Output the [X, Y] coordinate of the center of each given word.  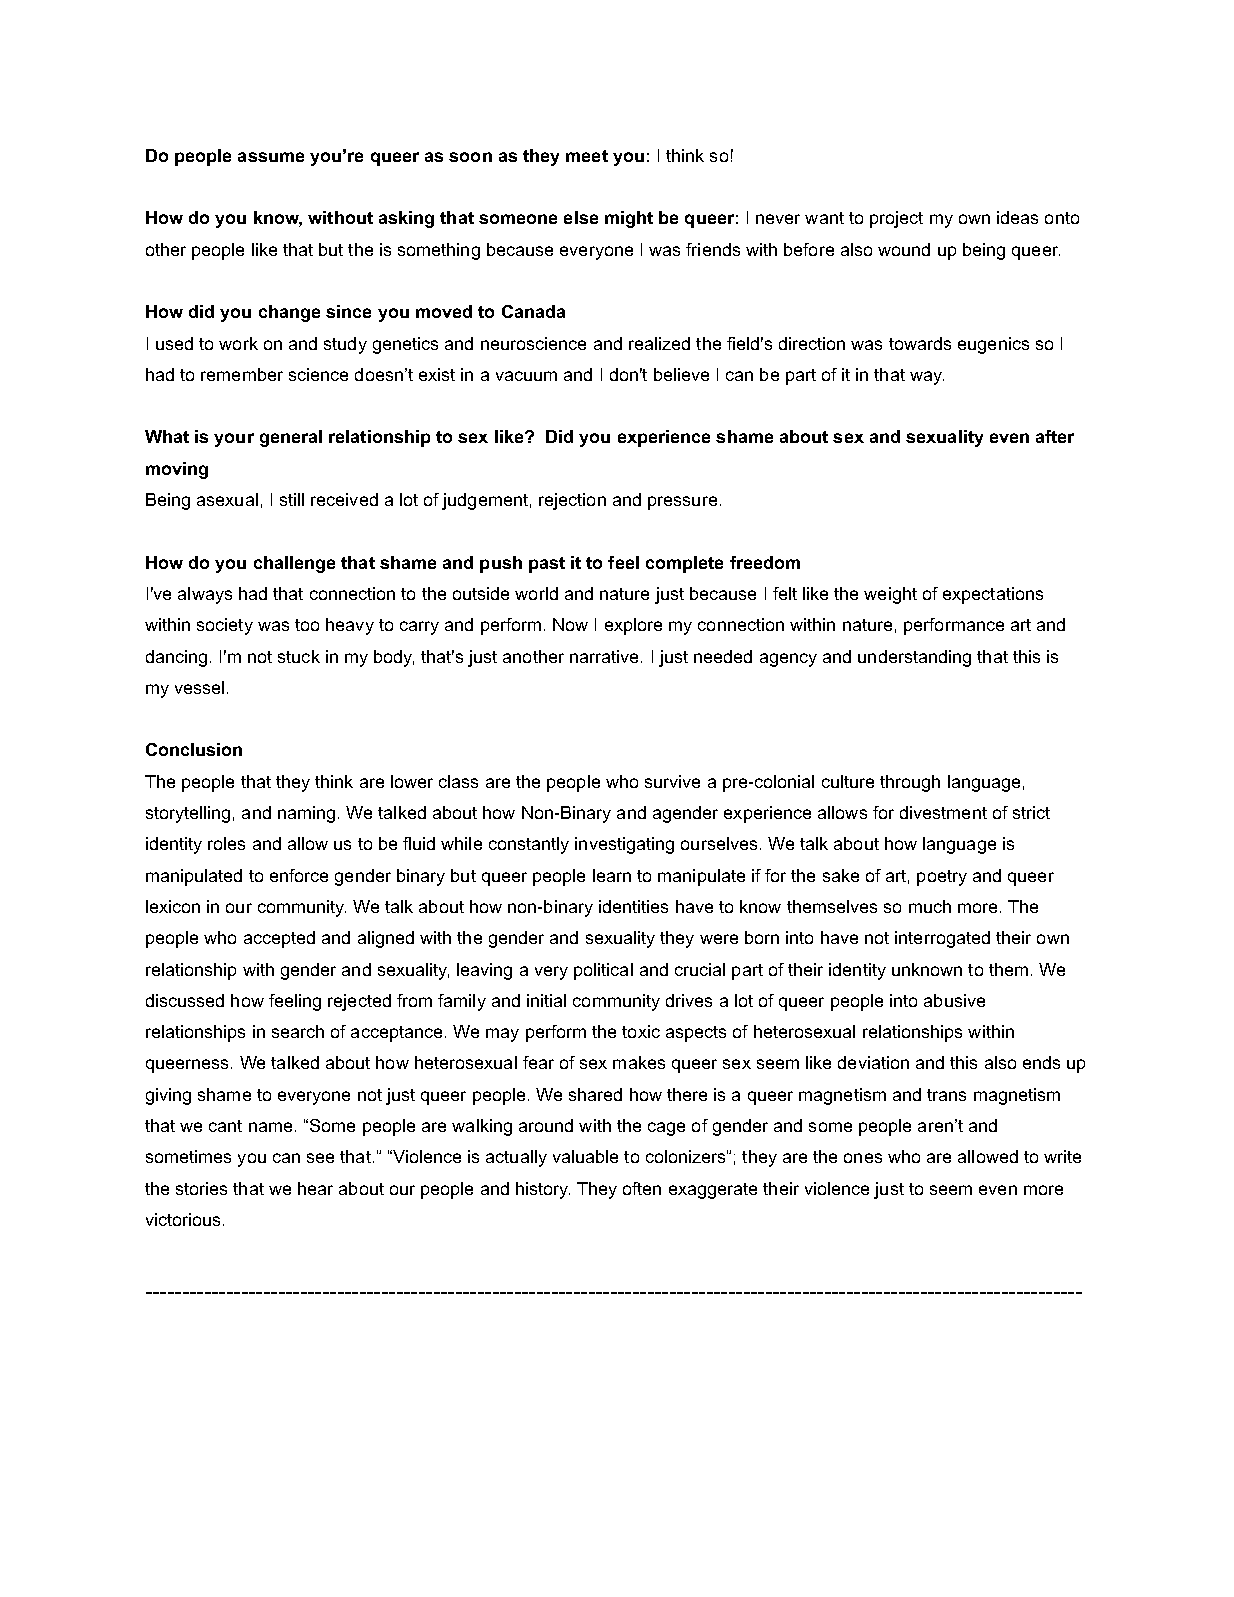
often [642, 1188]
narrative [604, 656]
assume [271, 157]
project [896, 219]
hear [315, 1188]
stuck [299, 656]
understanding [914, 658]
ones [863, 1158]
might [629, 219]
